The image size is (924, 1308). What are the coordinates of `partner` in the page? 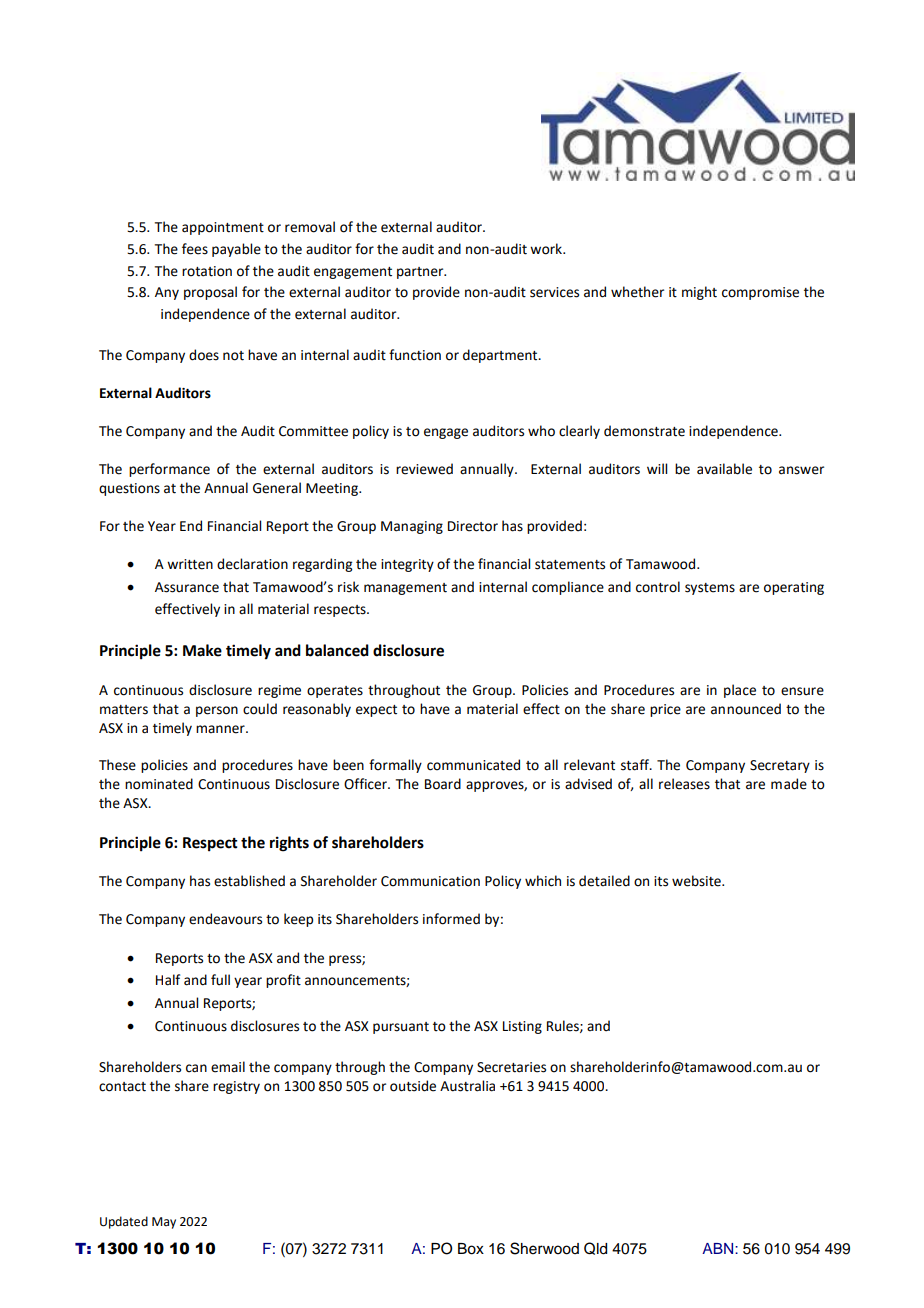 It's located at (421, 273).
